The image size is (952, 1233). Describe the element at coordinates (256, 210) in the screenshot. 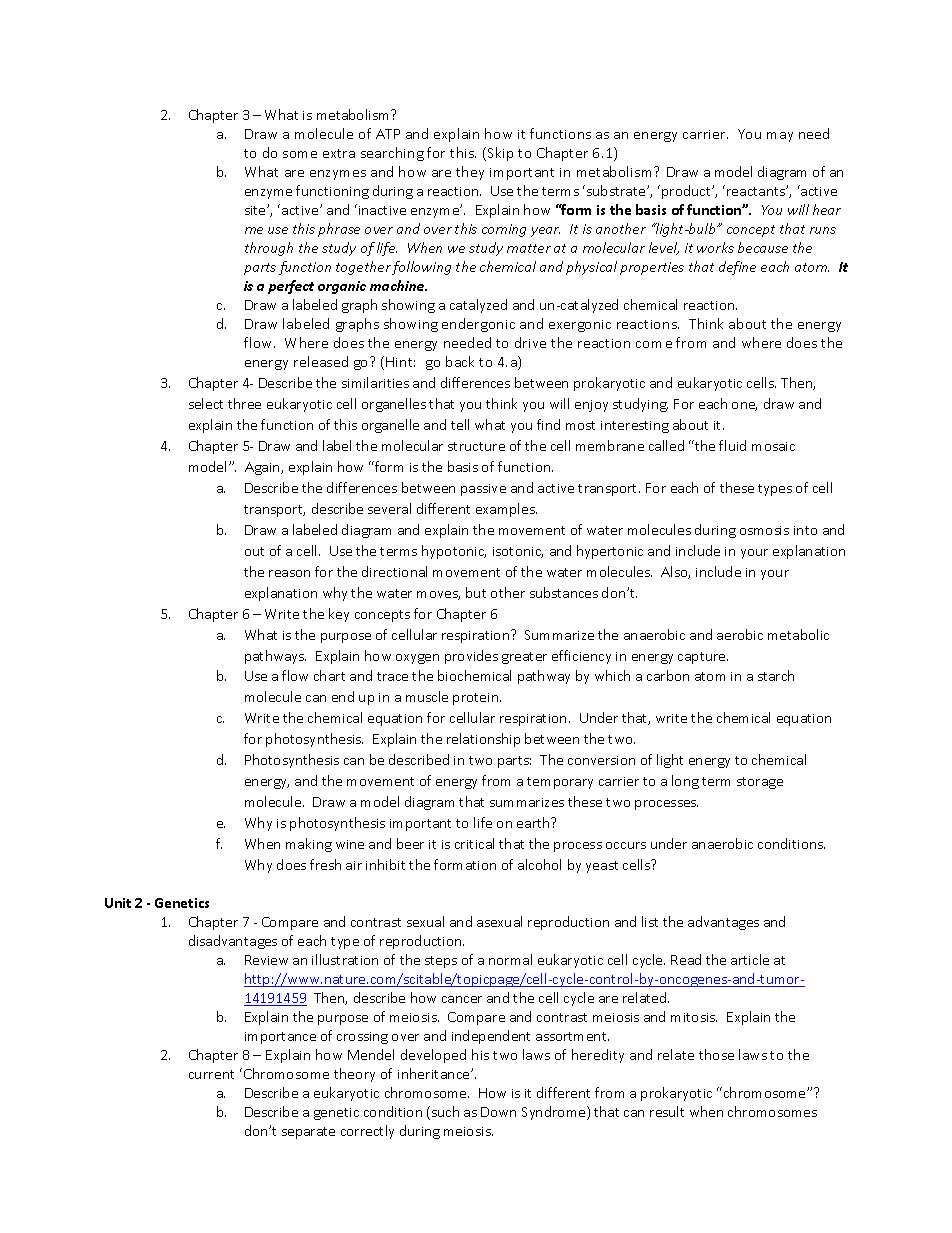

I see `site` at that location.
